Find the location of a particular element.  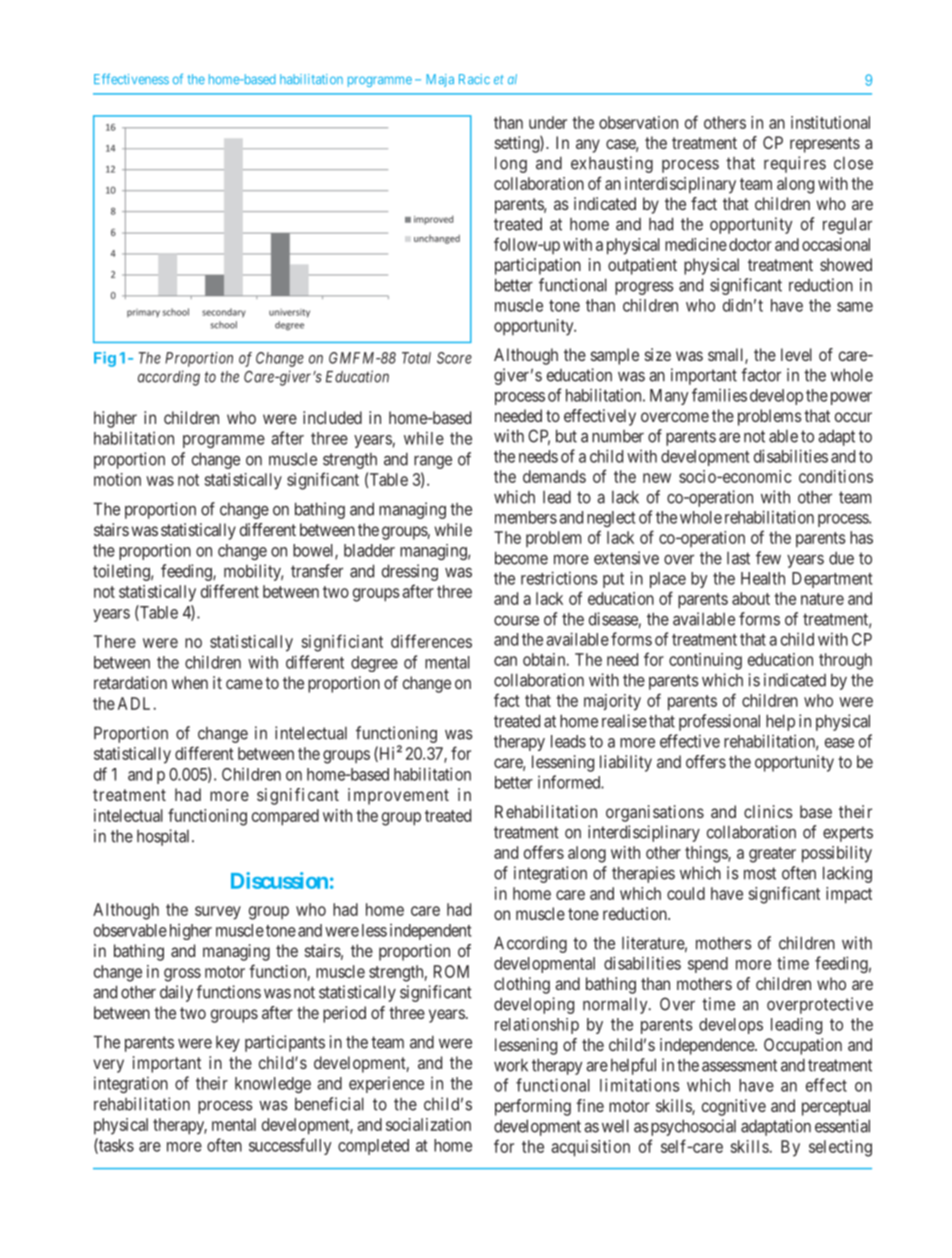

institutional is located at coordinates (830, 122).
